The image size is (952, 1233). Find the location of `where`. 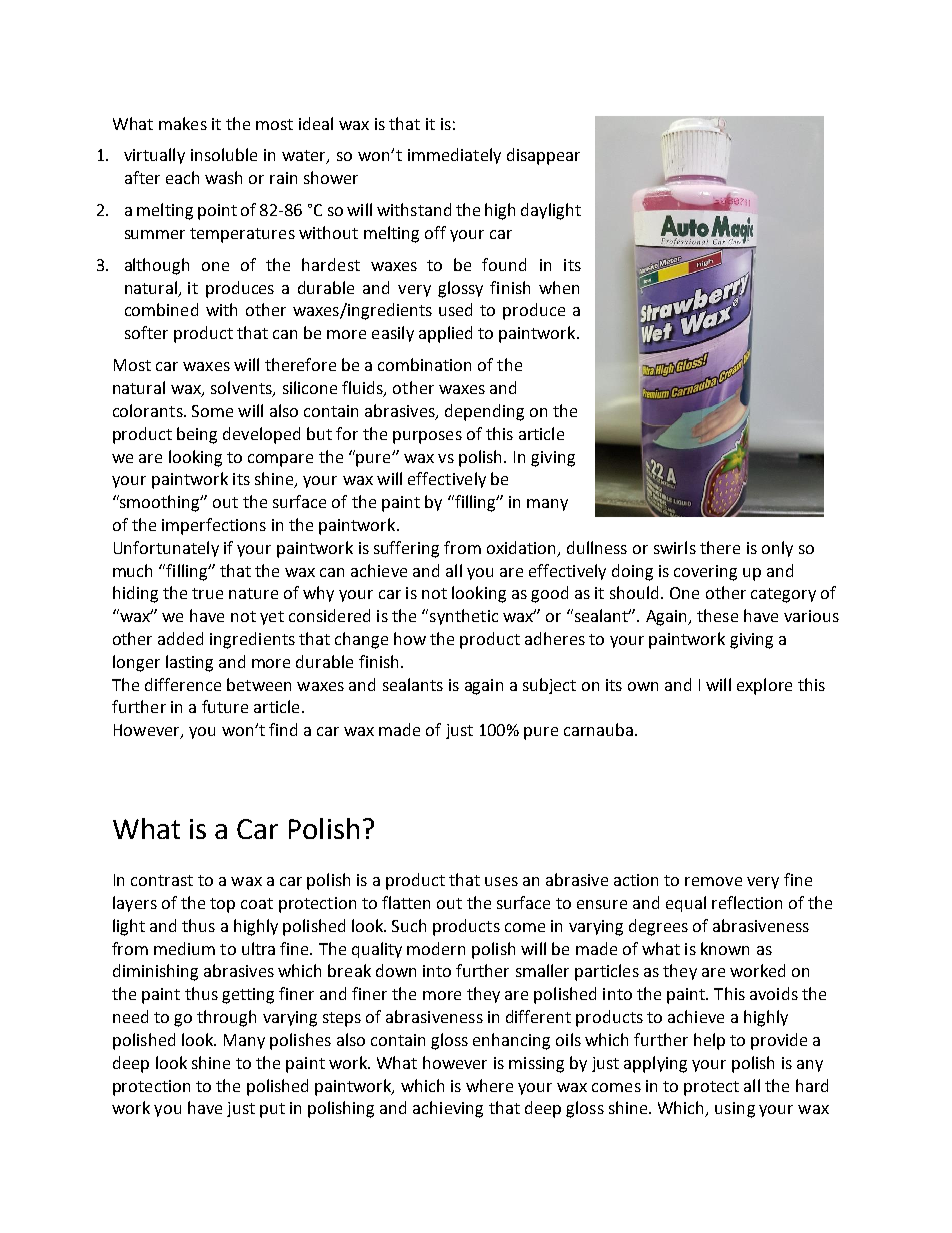

where is located at coordinates (489, 1085).
